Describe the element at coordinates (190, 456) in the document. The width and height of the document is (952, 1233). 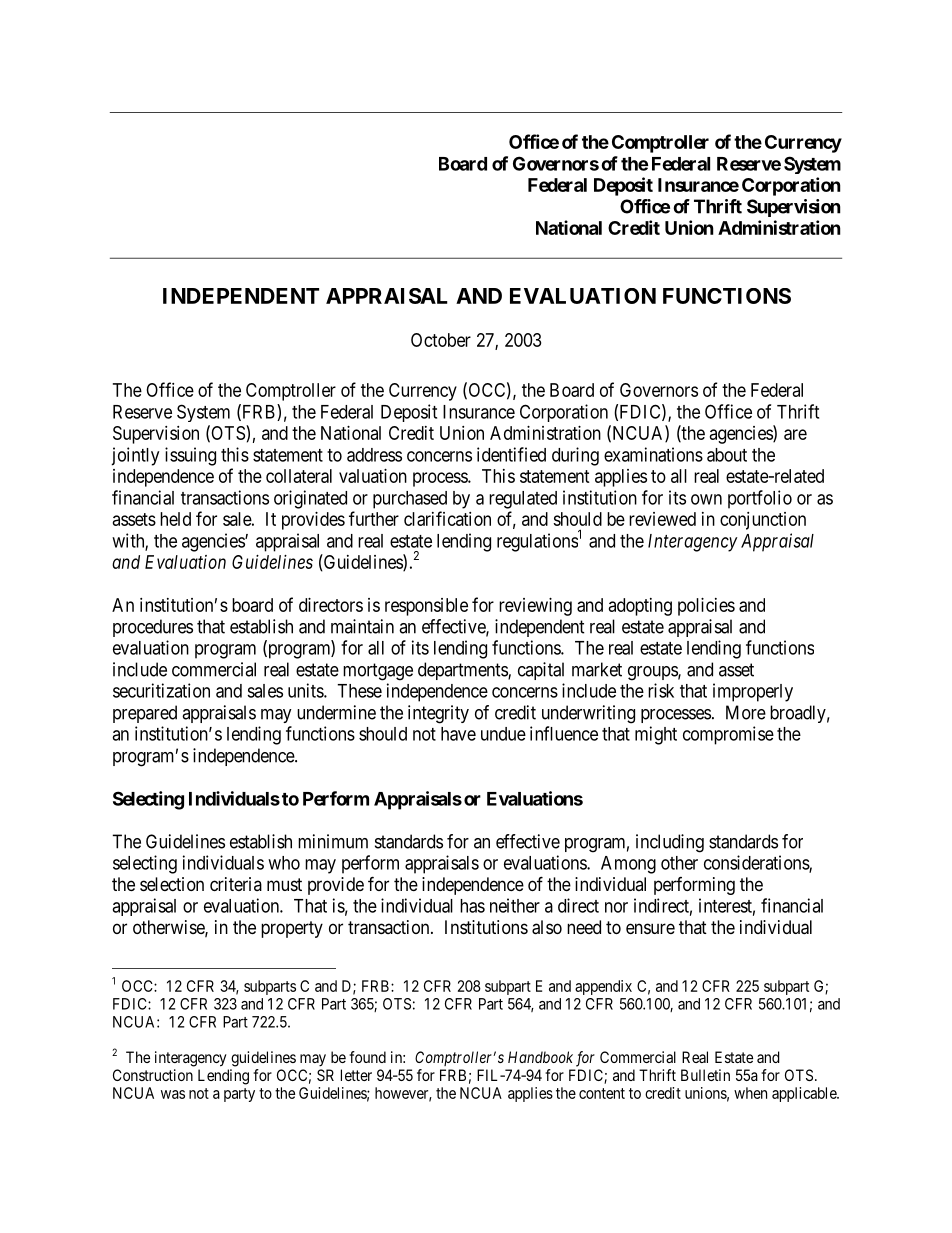
I see `issuing` at that location.
